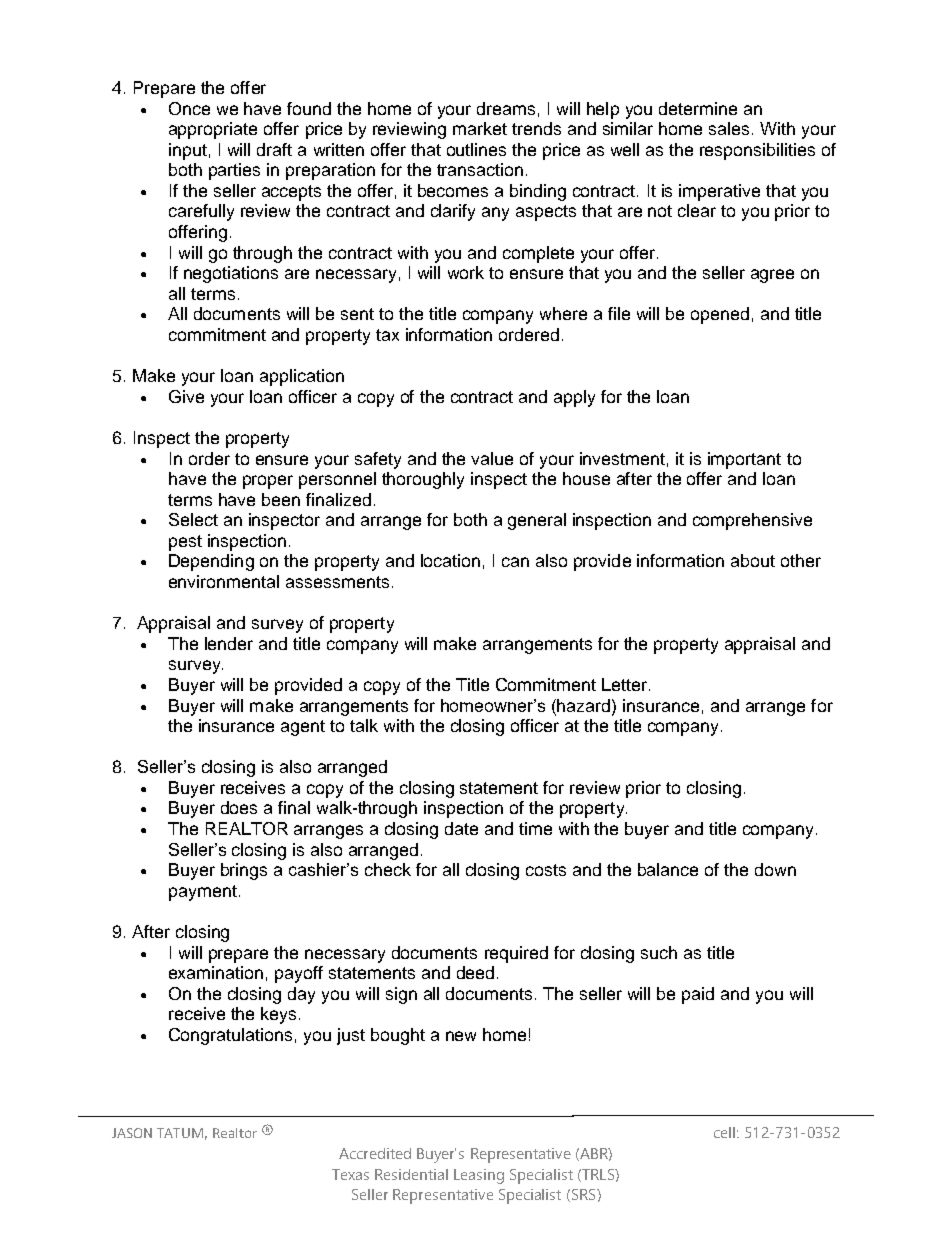 The image size is (952, 1233). I want to click on outlines, so click(476, 149).
